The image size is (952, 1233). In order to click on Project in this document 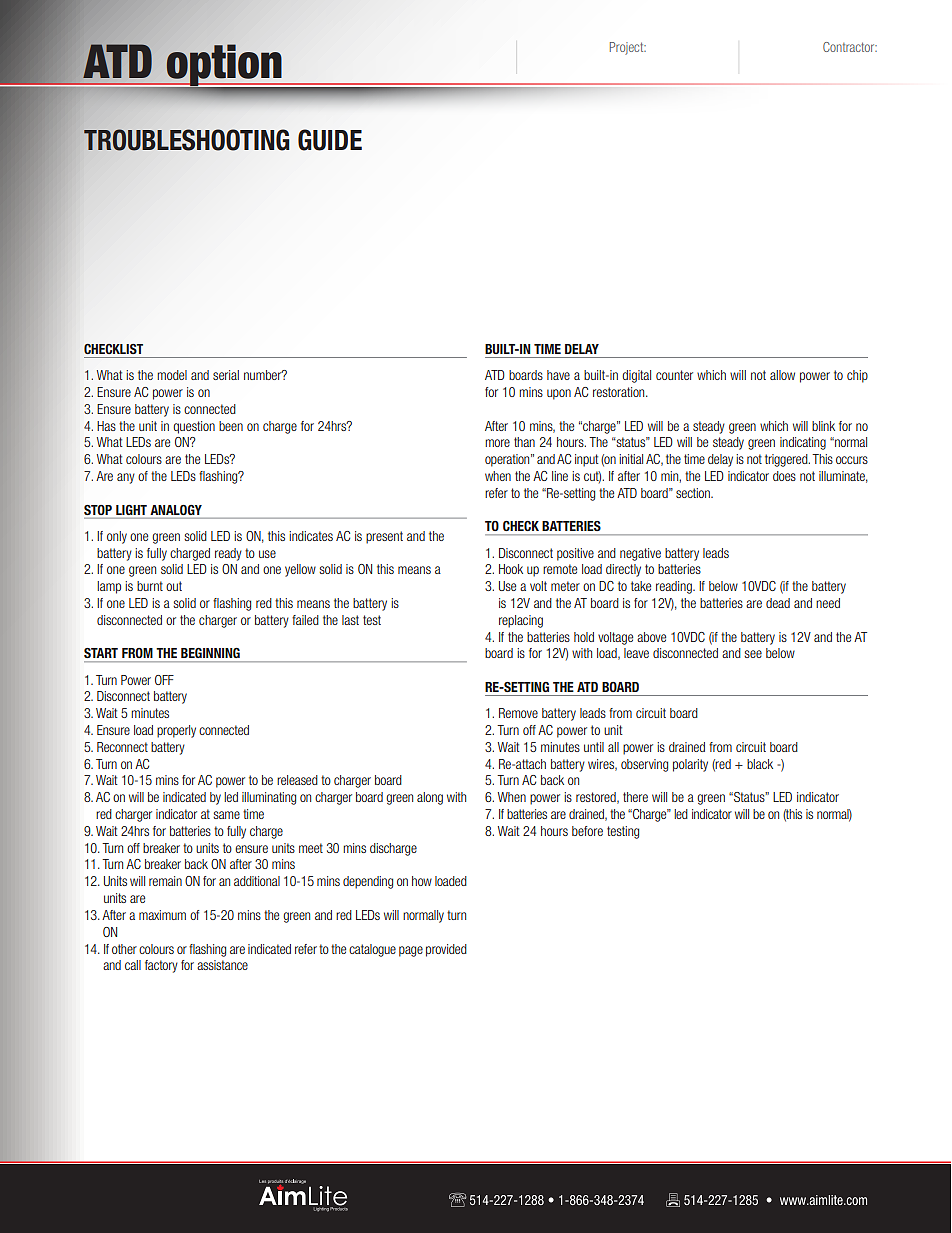, I will do `click(628, 48)`.
